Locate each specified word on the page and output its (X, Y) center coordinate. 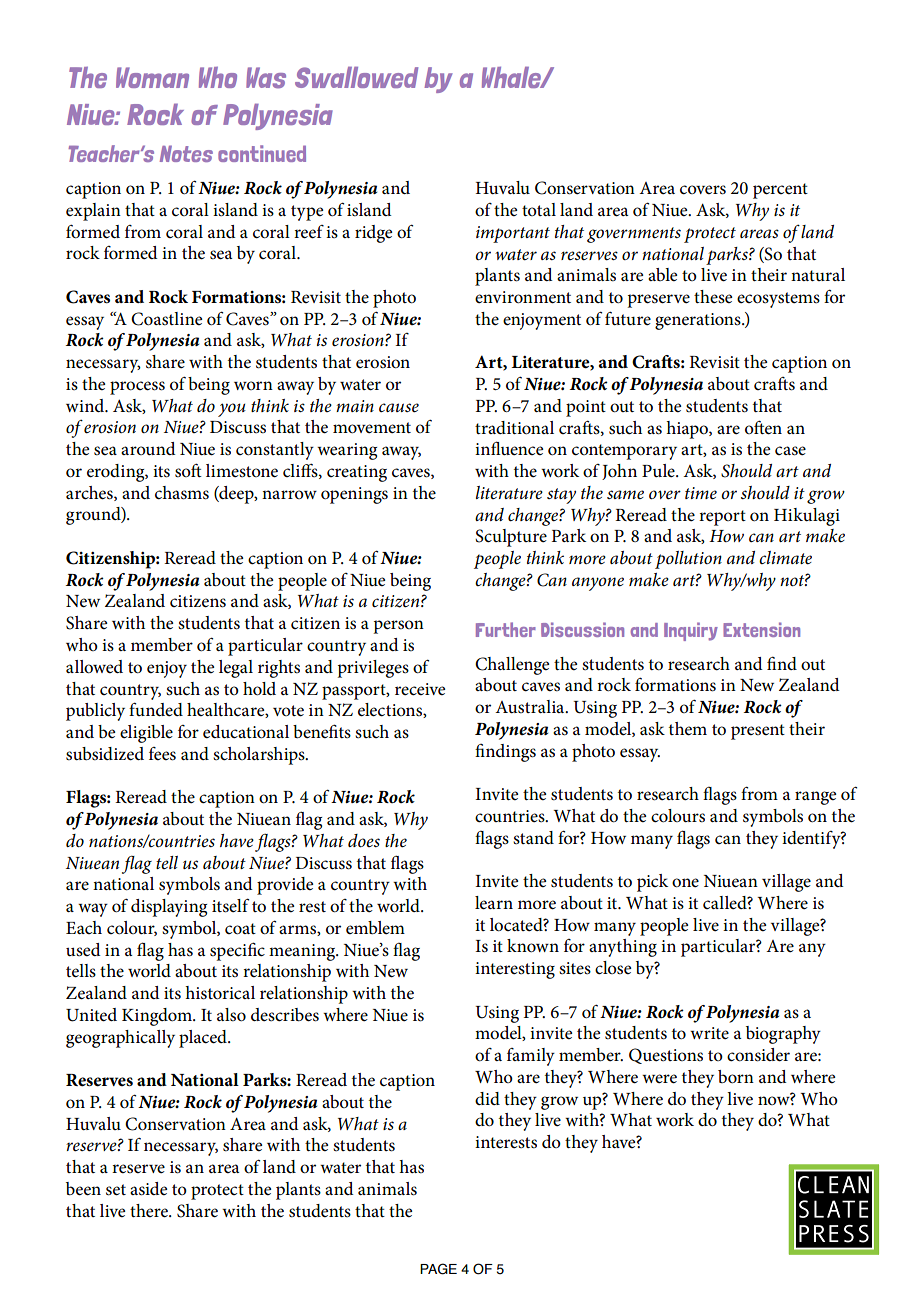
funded (156, 709)
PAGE (438, 1269)
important (513, 234)
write (709, 1033)
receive (420, 689)
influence (509, 448)
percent (780, 191)
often (763, 427)
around (148, 448)
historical (220, 993)
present (758, 732)
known (533, 946)
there (150, 1211)
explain (93, 212)
